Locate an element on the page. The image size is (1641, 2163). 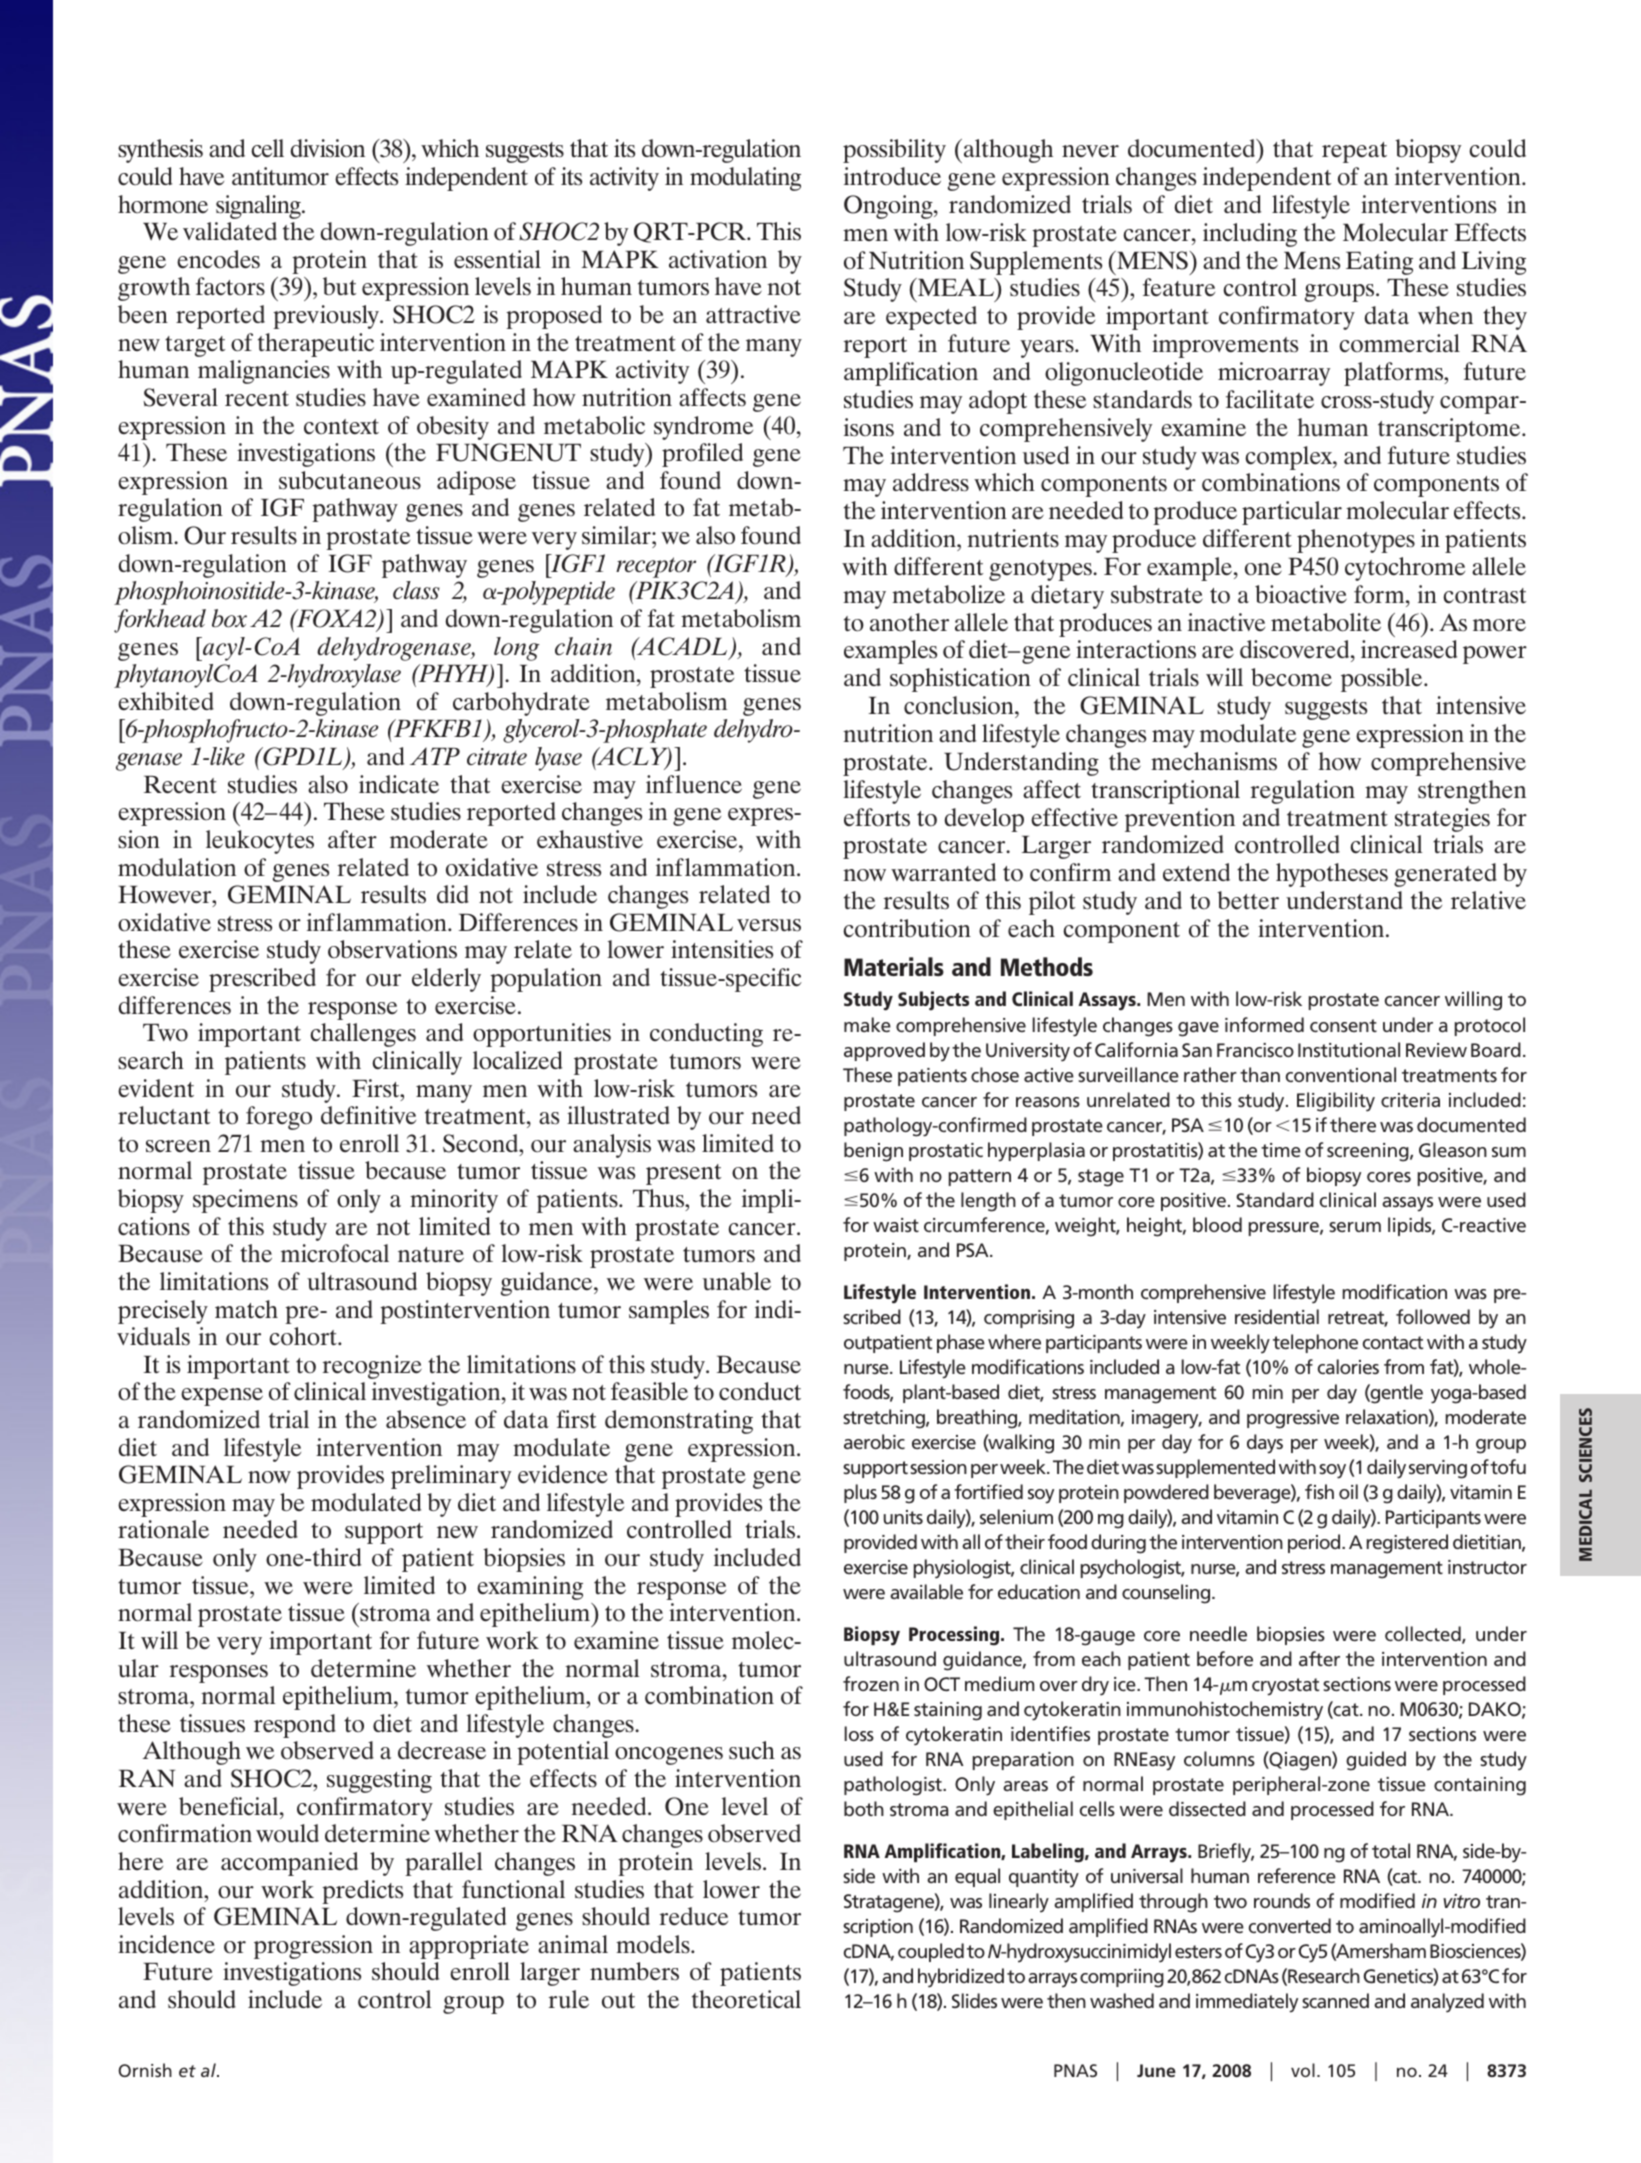
theoretical is located at coordinates (746, 1999).
